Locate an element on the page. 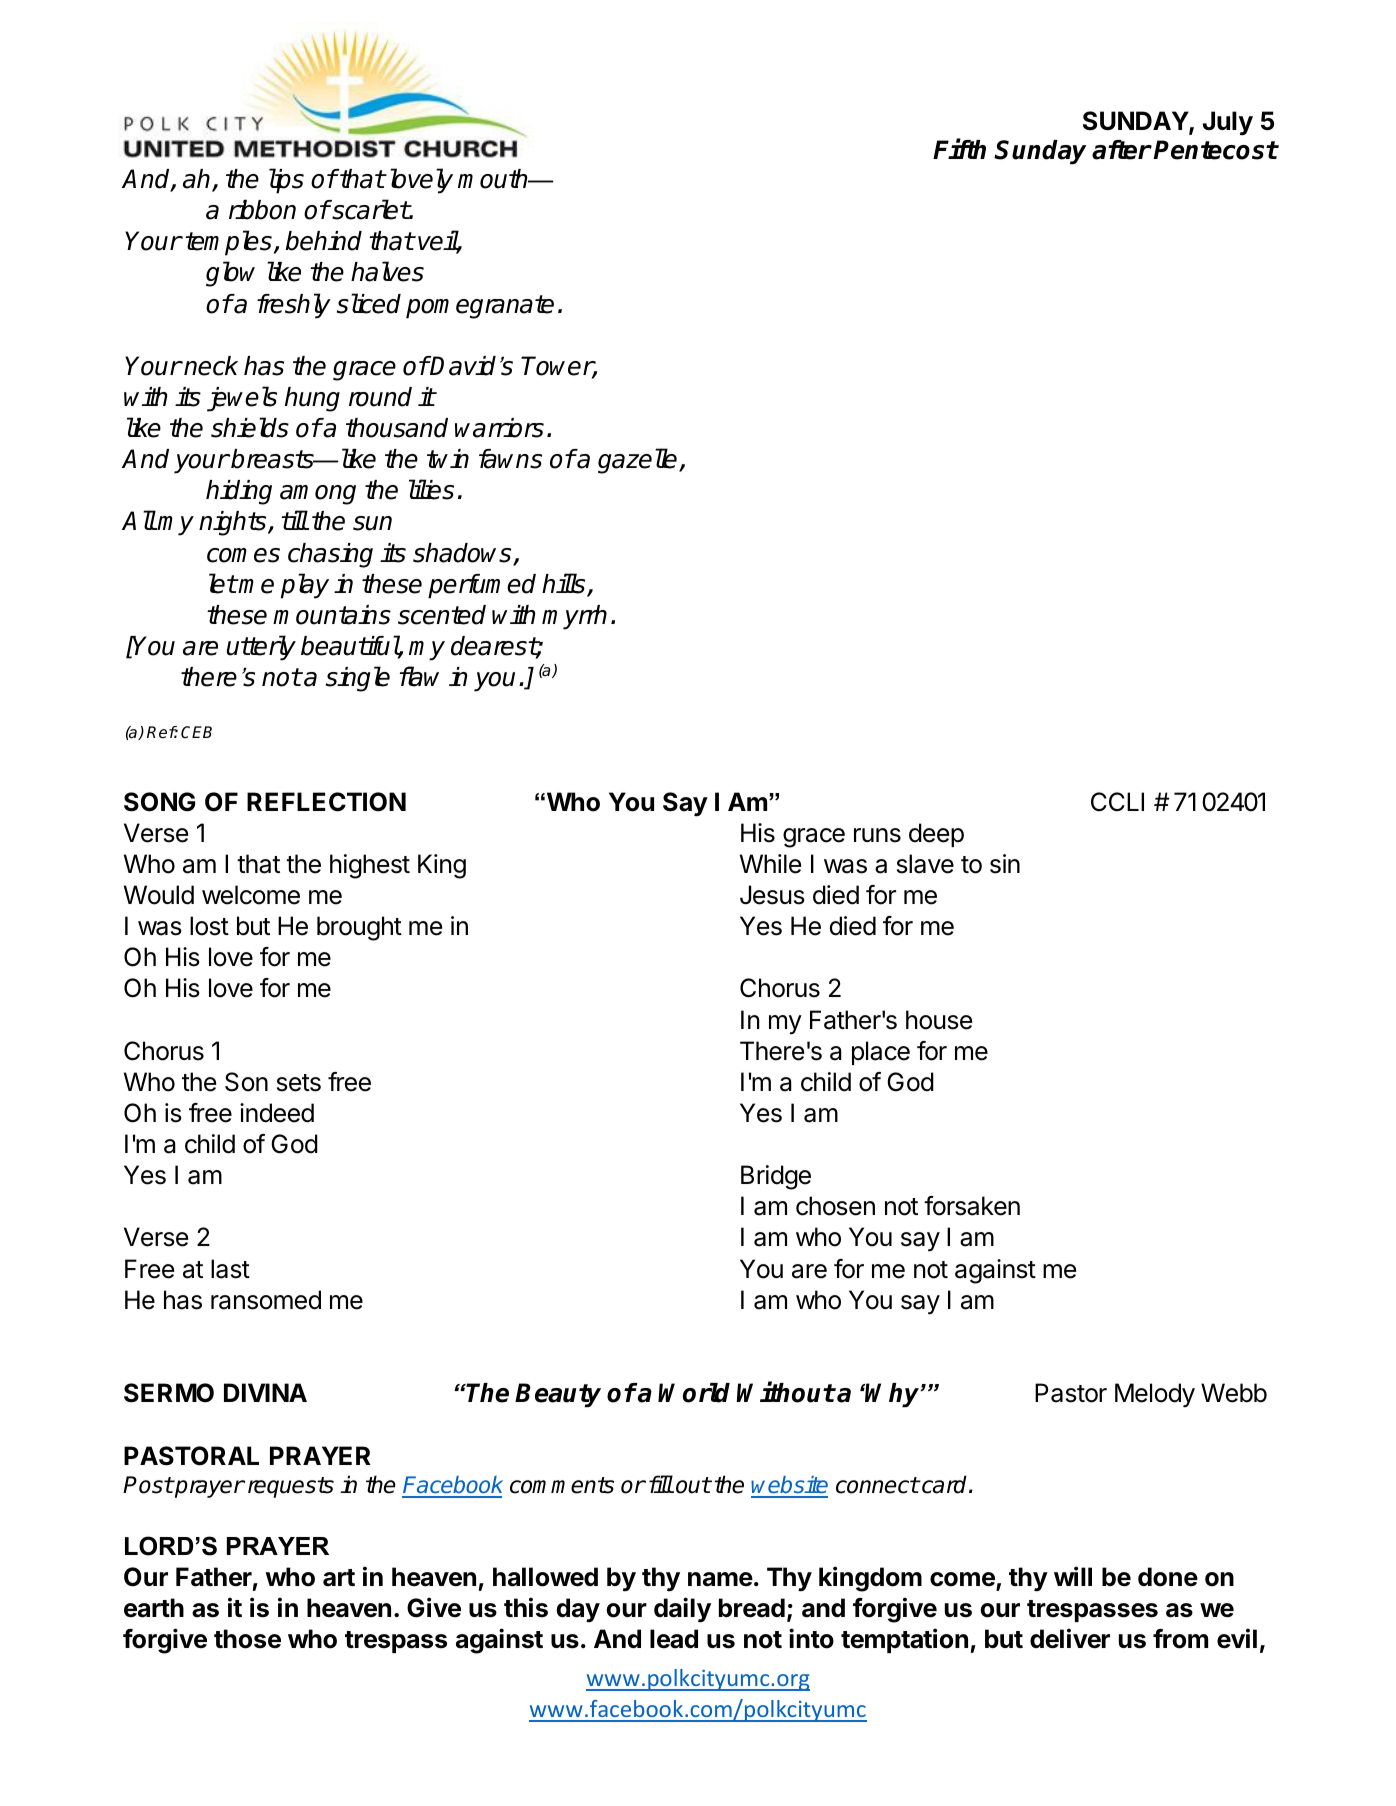 The image size is (1396, 1806). mouth is located at coordinates (494, 179).
